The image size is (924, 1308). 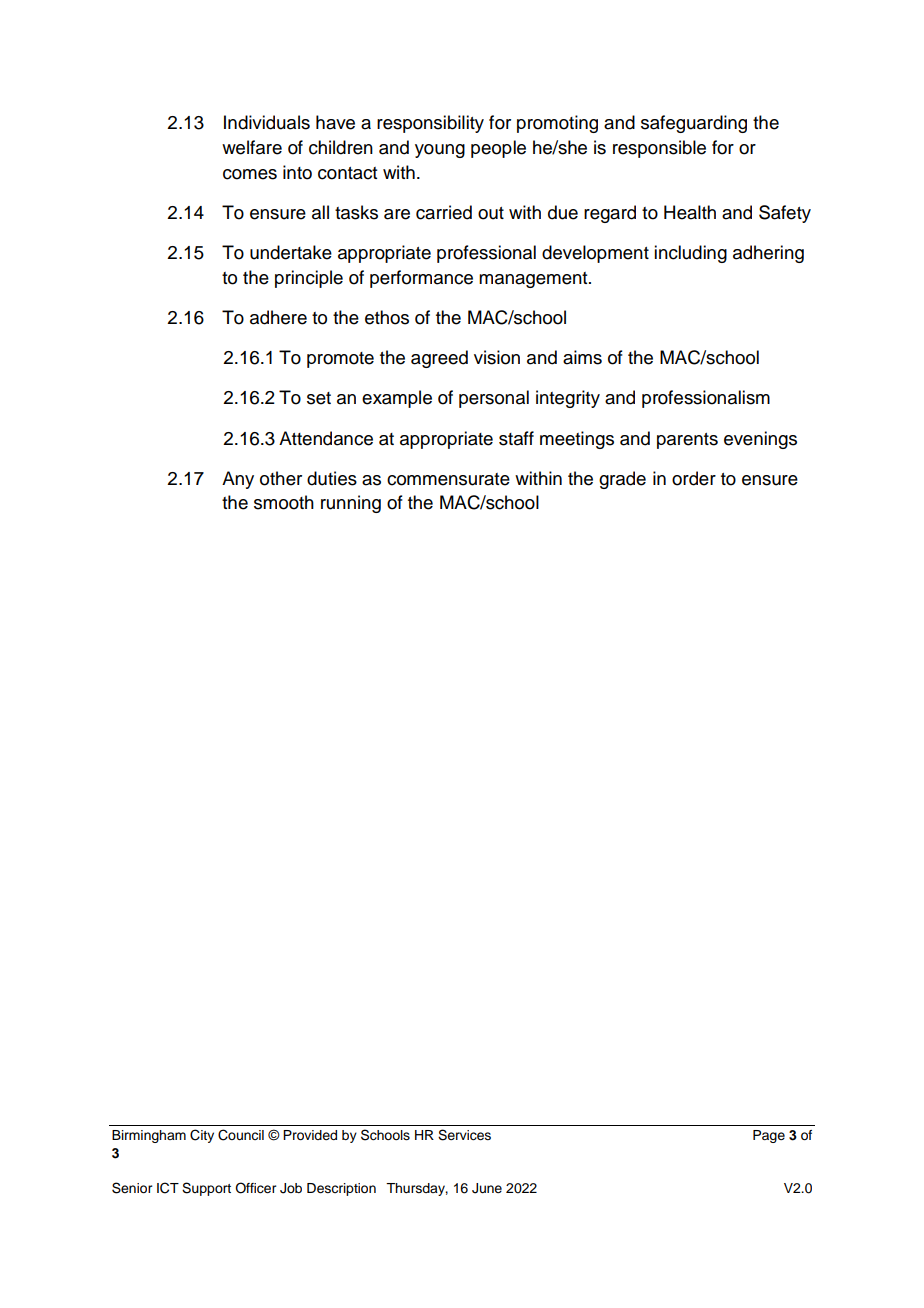 I want to click on safeguarding, so click(x=694, y=124).
